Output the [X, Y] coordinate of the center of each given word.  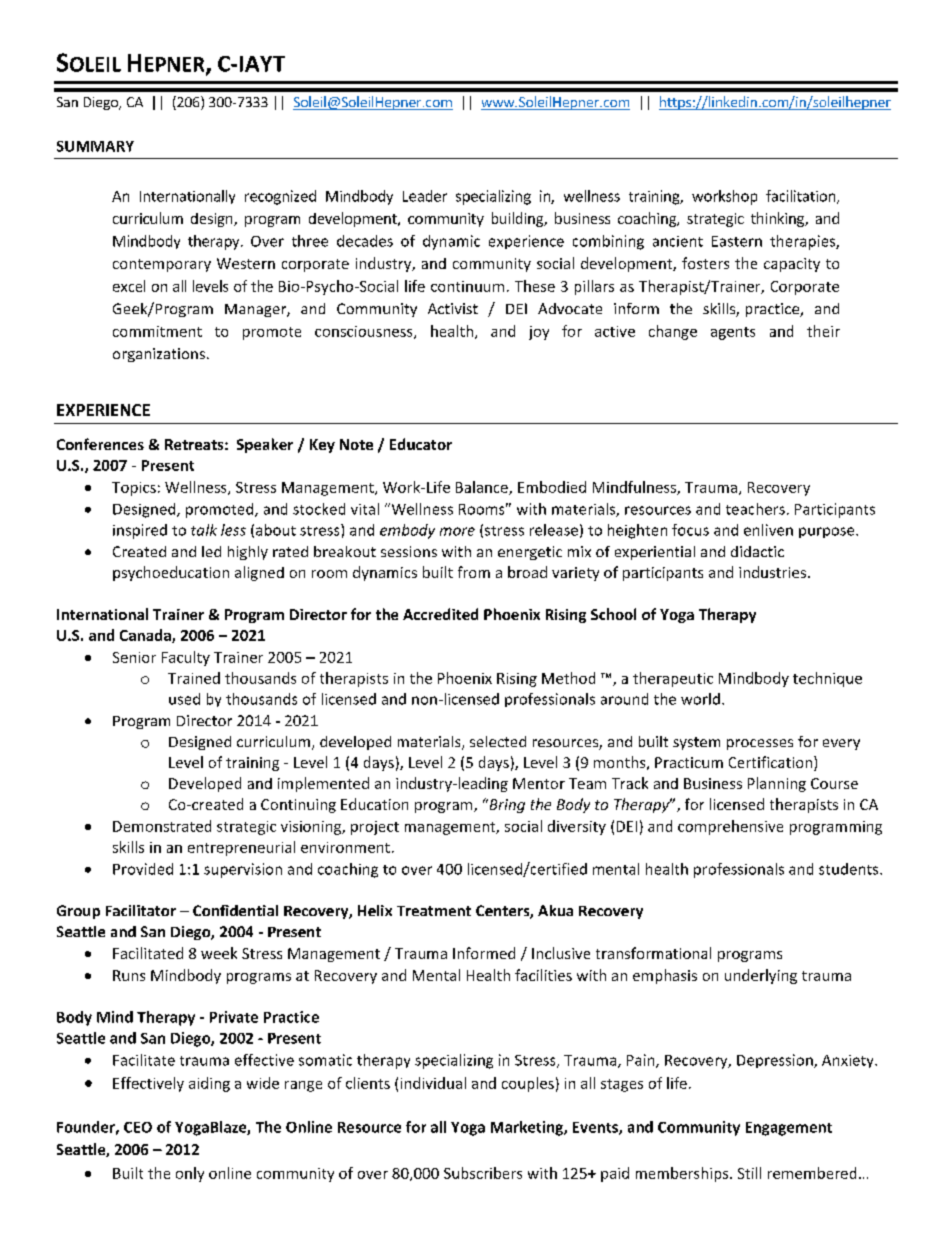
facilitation [802, 197]
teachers [755, 509]
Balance [483, 488]
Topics [134, 489]
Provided [143, 869]
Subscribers [483, 1173]
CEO [138, 1127]
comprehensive [730, 827]
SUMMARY [95, 146]
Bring [506, 806]
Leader [425, 196]
